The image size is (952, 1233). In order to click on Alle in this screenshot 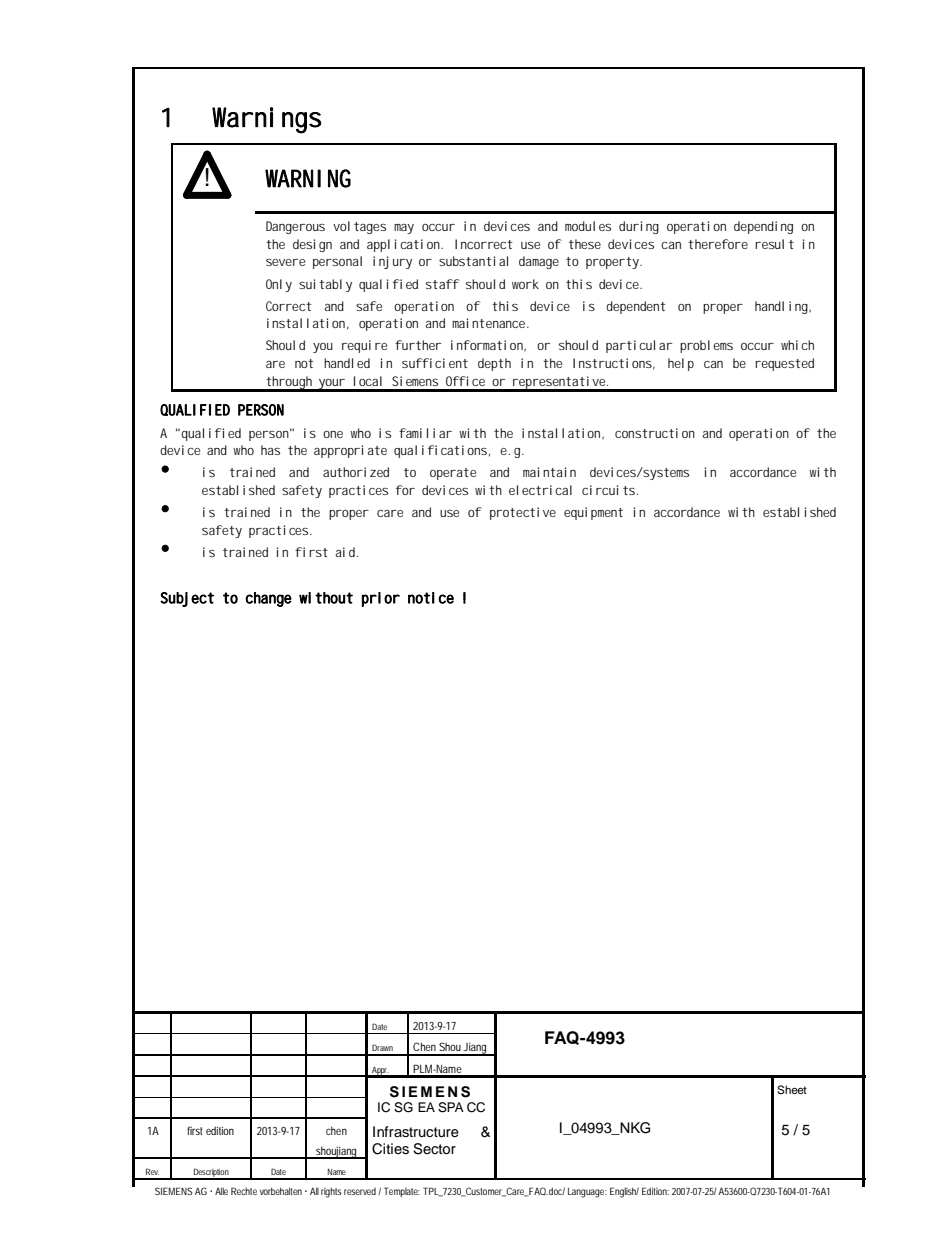, I will do `click(221, 1191)`.
